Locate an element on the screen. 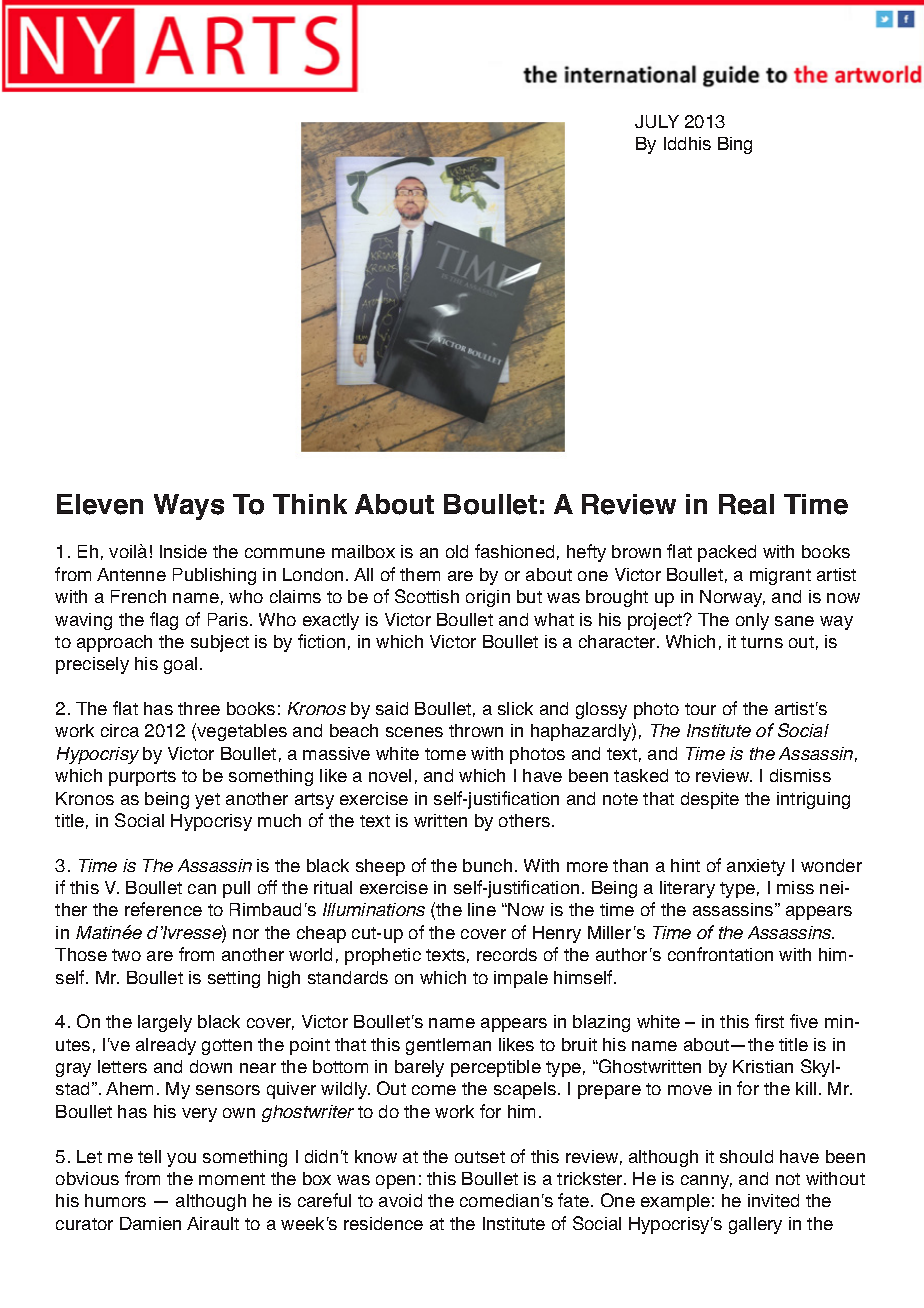 This screenshot has width=924, height=1308. old is located at coordinates (457, 551).
